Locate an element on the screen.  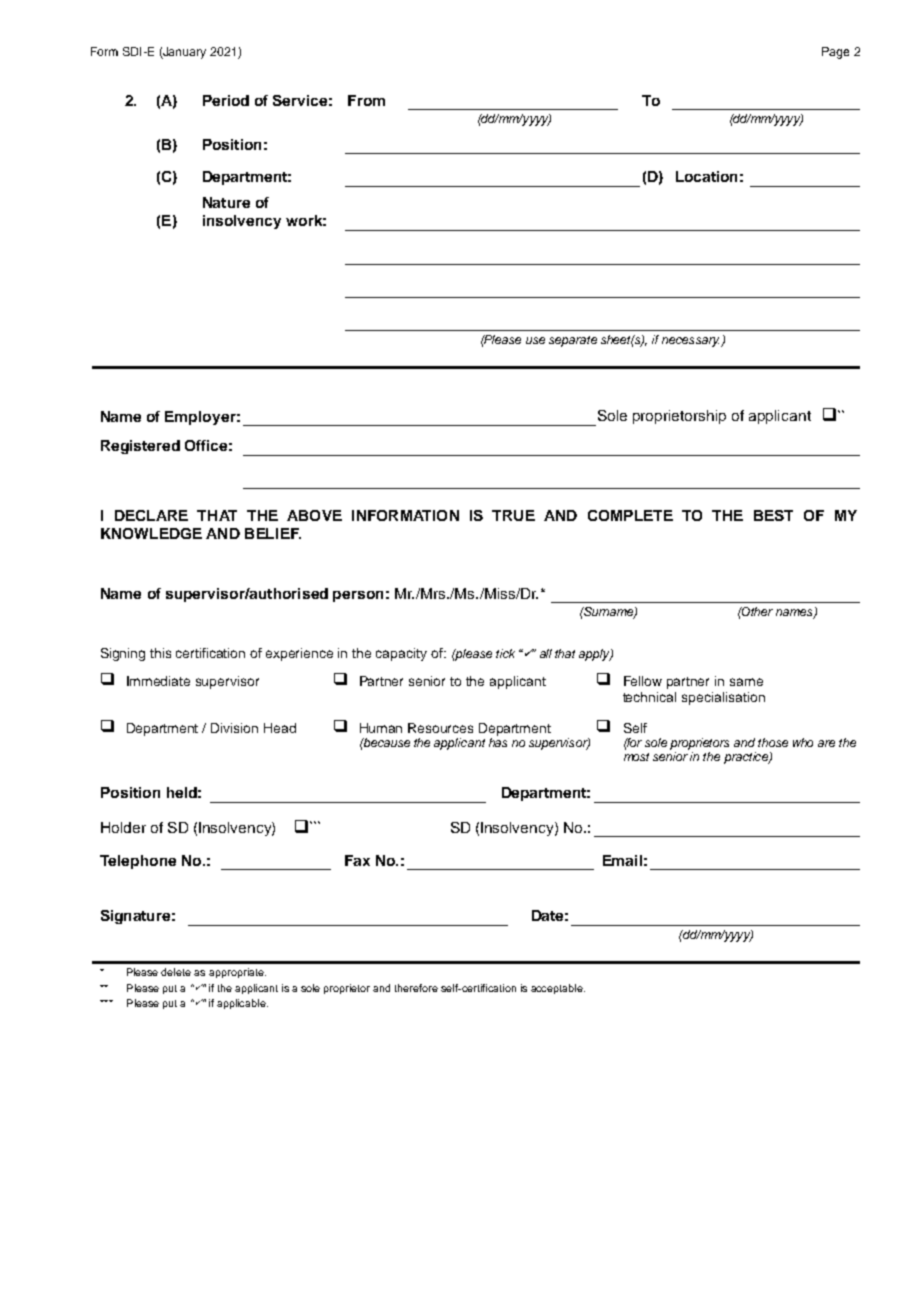
KNOWLEDGE is located at coordinates (151, 533).
